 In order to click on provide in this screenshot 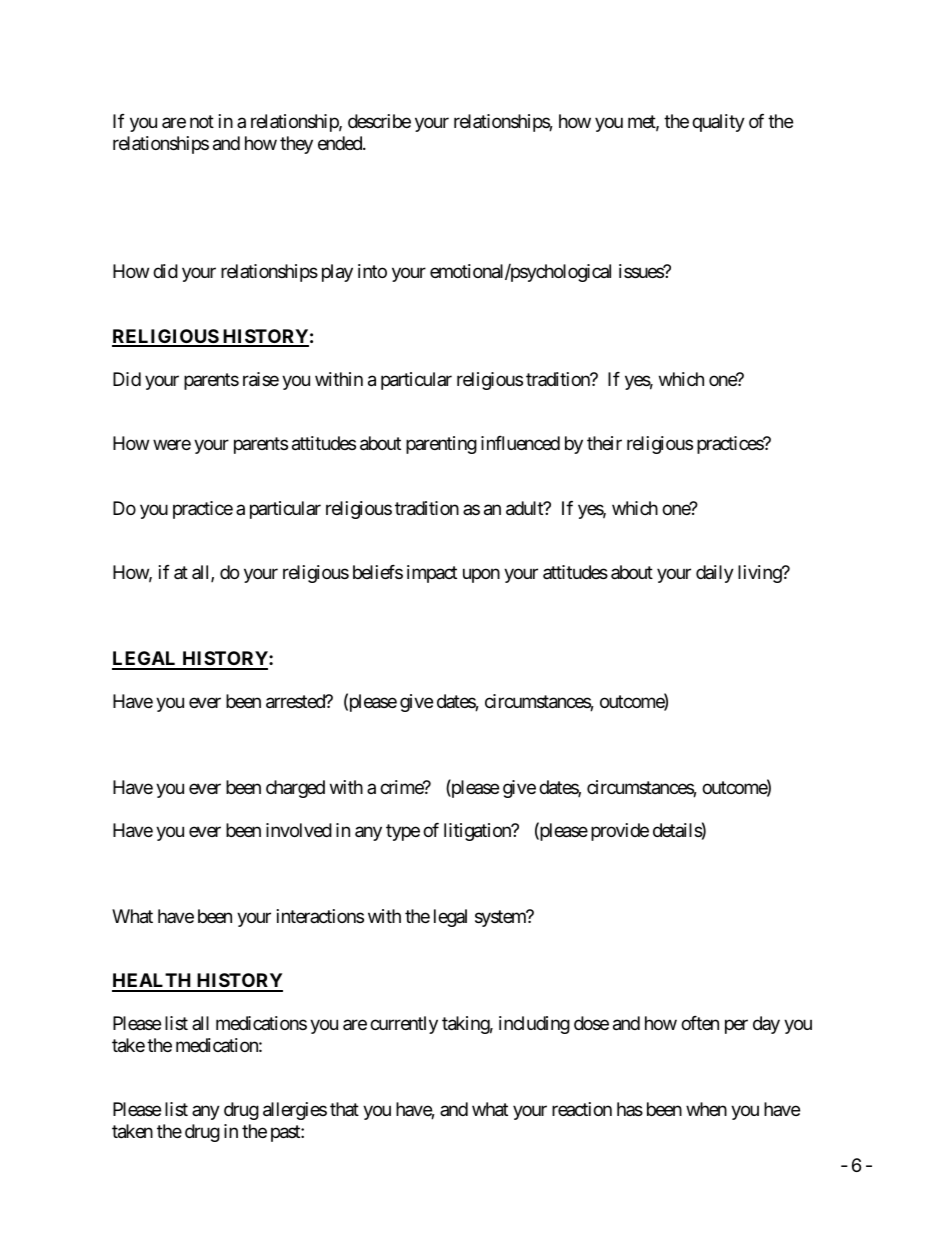, I will do `click(620, 832)`.
